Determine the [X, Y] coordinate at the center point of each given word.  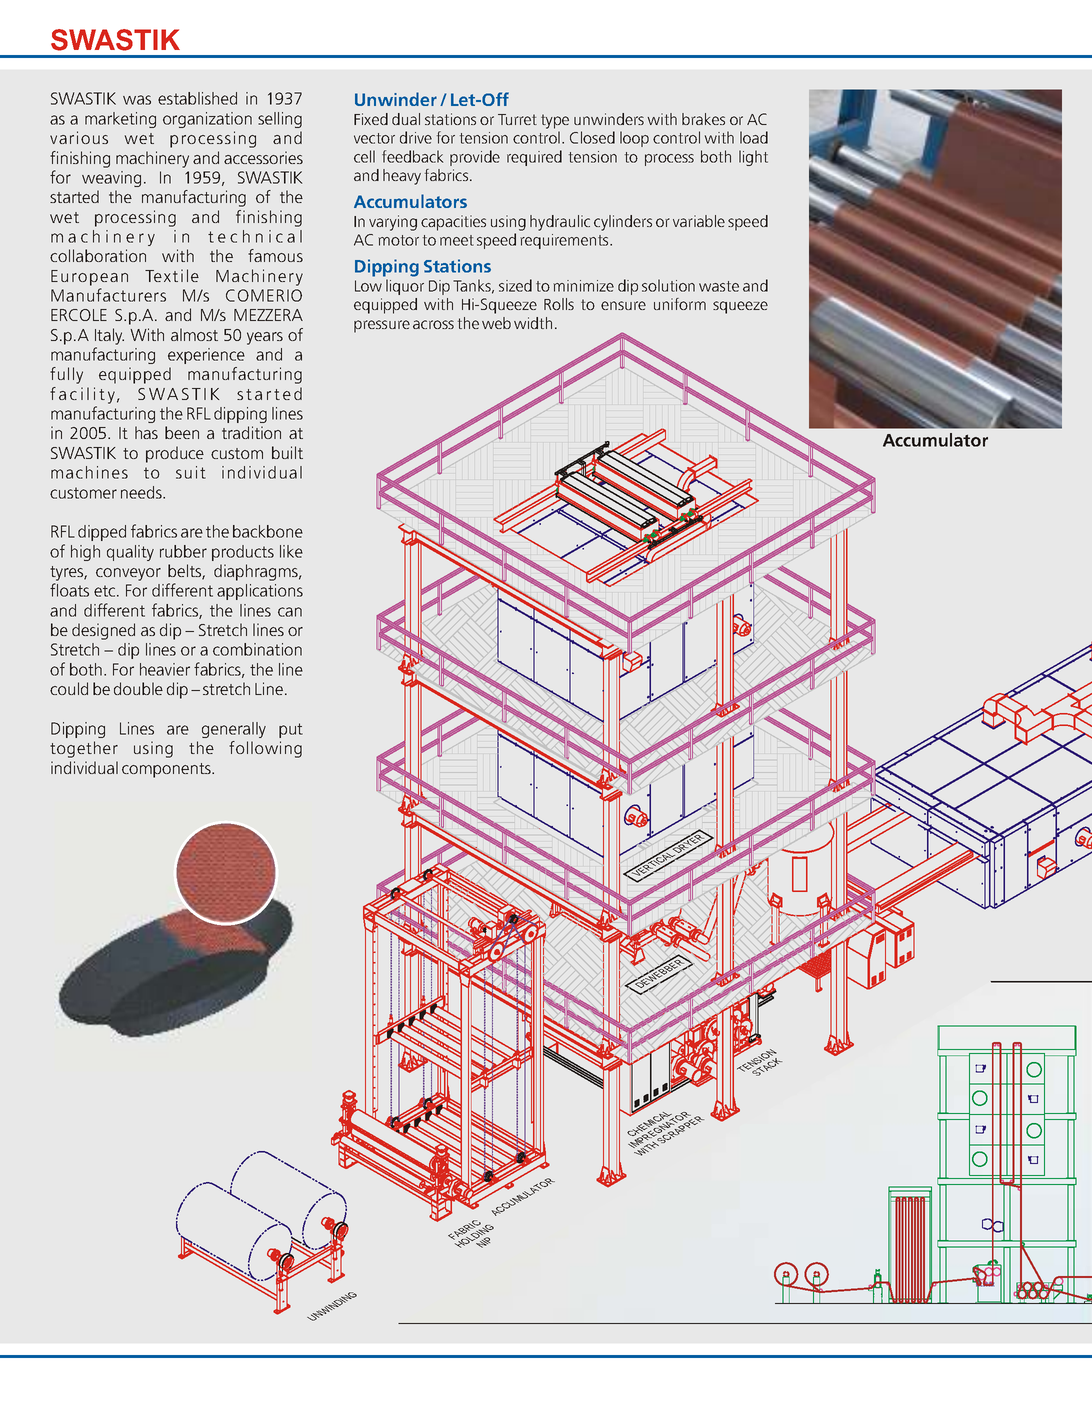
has [146, 432]
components [167, 770]
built [287, 452]
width [533, 323]
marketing [120, 120]
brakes [703, 119]
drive [416, 137]
